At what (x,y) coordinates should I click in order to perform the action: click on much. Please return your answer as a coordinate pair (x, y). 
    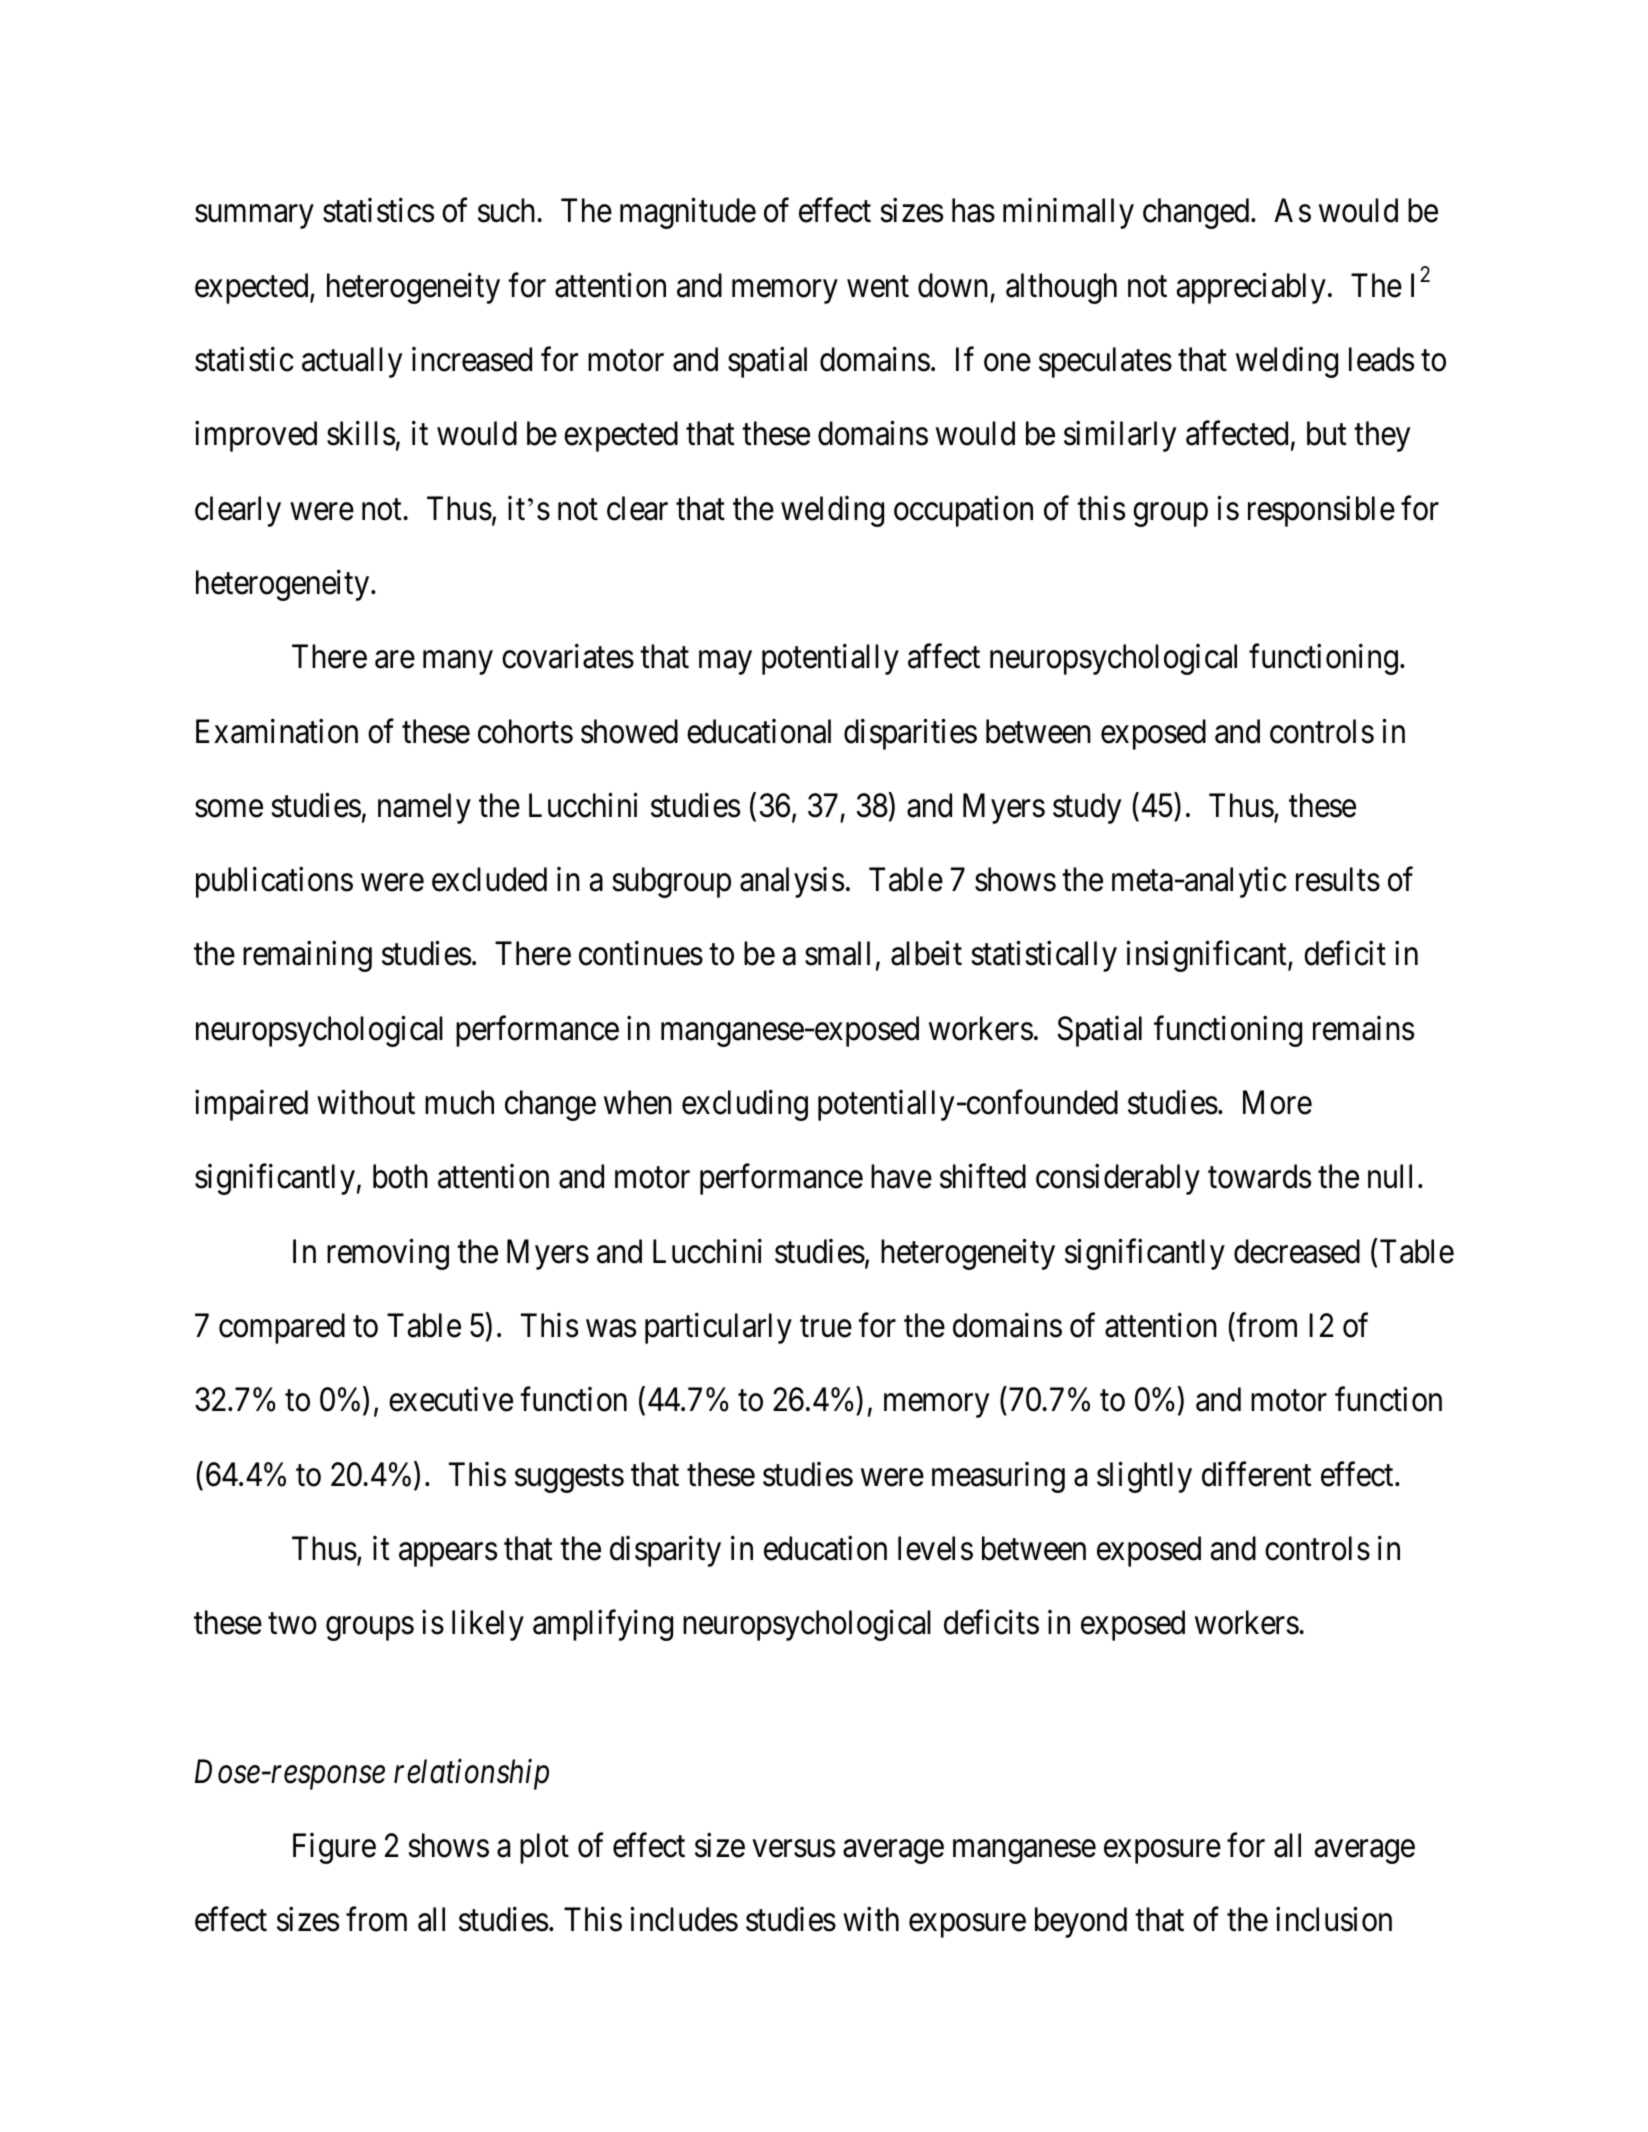
    Looking at the image, I should click on (459, 1102).
